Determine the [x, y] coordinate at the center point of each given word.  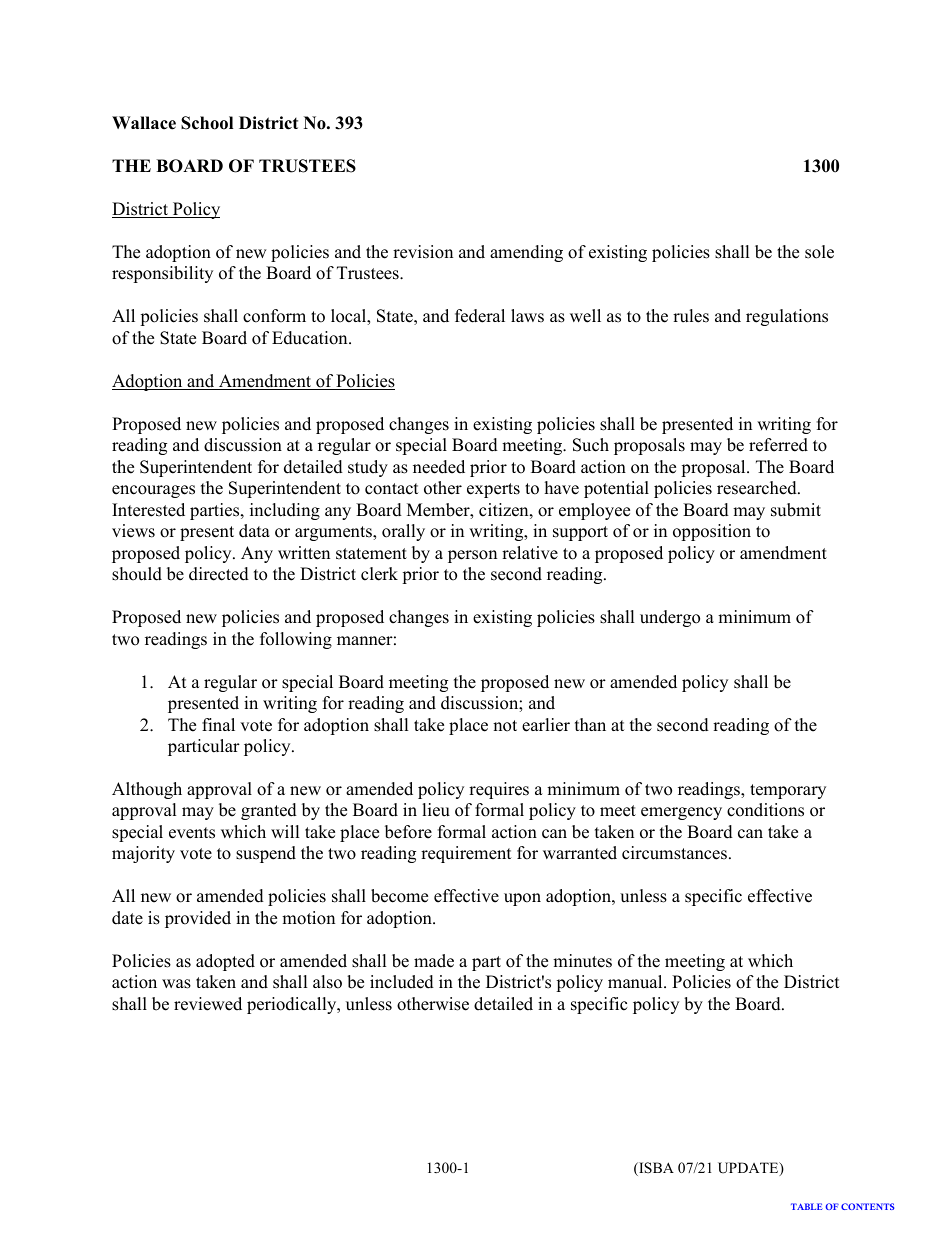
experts [493, 490]
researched [758, 488]
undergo [670, 618]
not [505, 726]
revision [423, 252]
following [296, 640]
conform [274, 316]
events [192, 833]
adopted [225, 962]
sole [819, 252]
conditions [765, 810]
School [207, 123]
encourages [153, 491]
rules [691, 316]
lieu [436, 810]
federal [480, 316]
